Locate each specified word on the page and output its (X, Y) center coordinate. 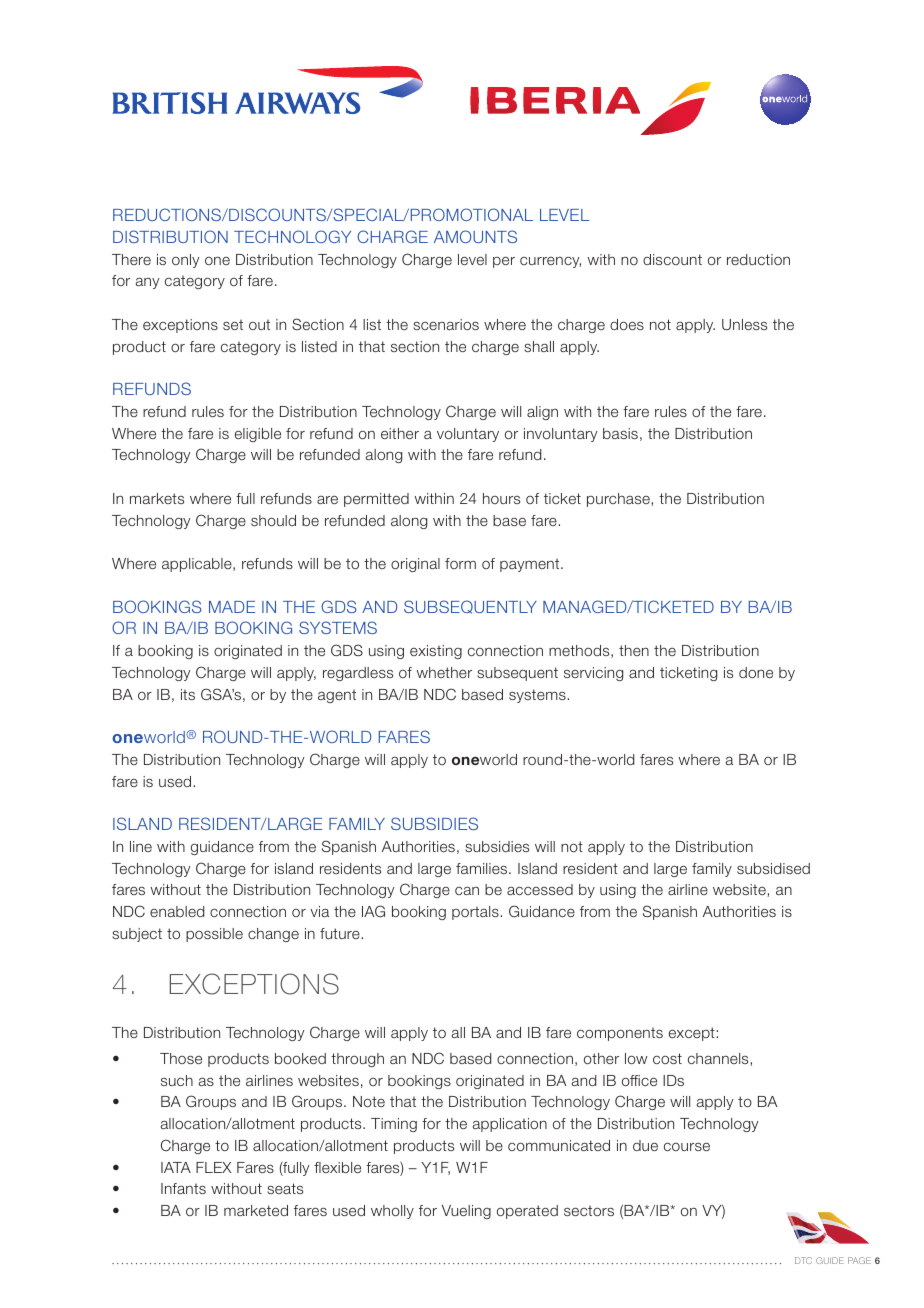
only (185, 261)
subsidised (773, 868)
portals (476, 913)
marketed (256, 1210)
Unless (744, 324)
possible (214, 935)
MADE (232, 607)
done (756, 672)
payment (531, 565)
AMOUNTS (475, 236)
